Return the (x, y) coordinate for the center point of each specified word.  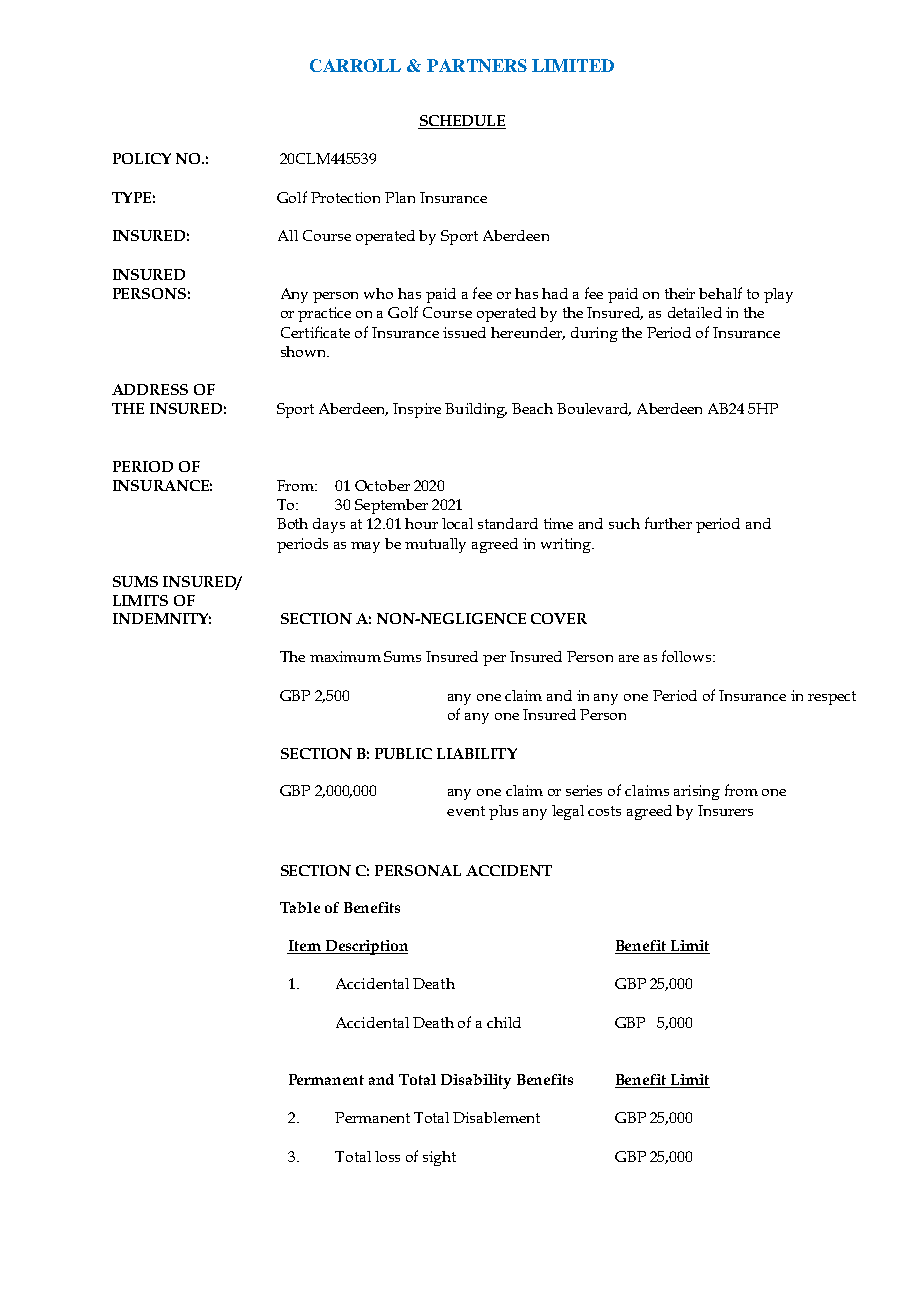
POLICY (142, 158)
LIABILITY (477, 753)
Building (476, 410)
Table (300, 907)
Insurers (725, 810)
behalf (720, 293)
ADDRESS (150, 389)
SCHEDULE (462, 122)
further (668, 523)
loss (387, 1156)
